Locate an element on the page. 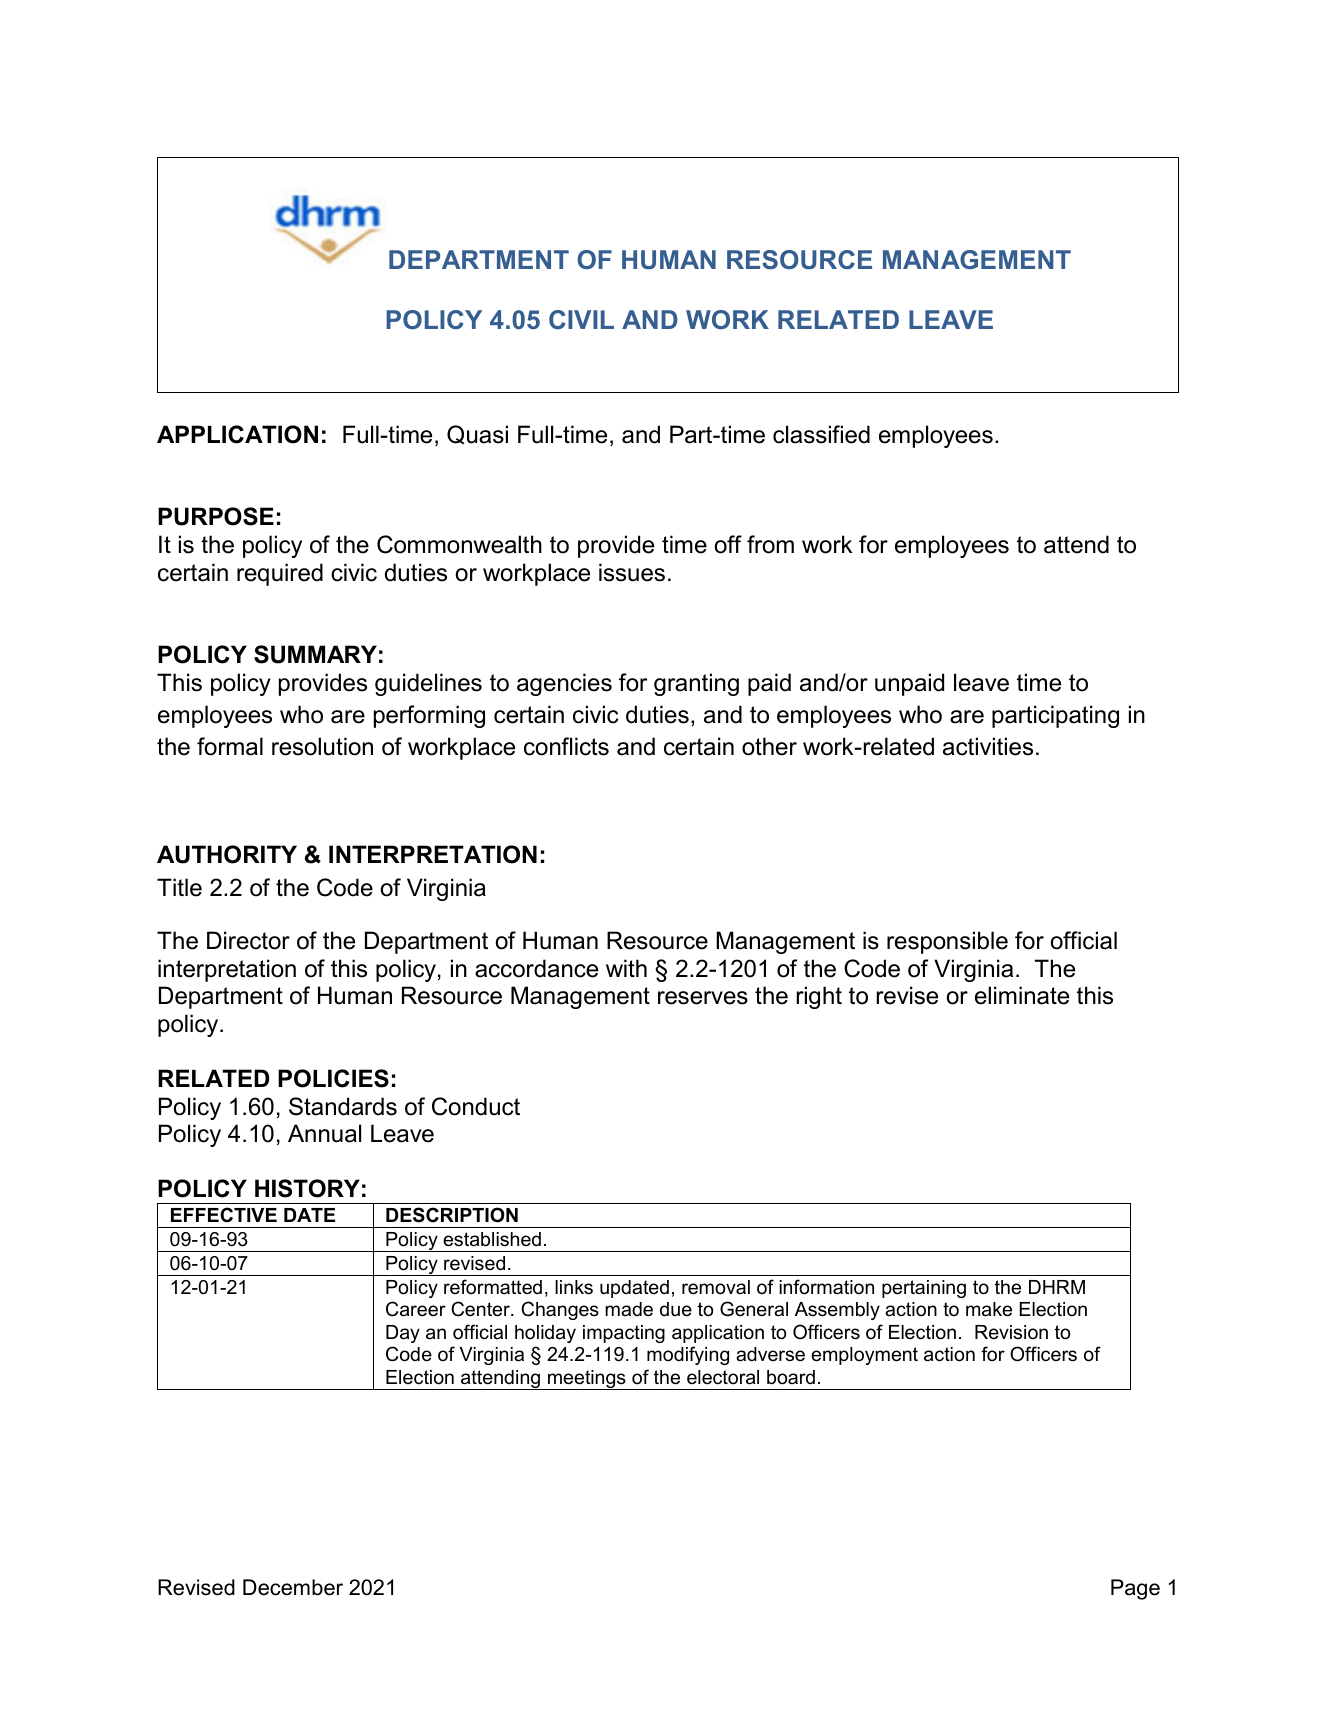 Image resolution: width=1336 pixels, height=1729 pixels. with is located at coordinates (626, 968).
